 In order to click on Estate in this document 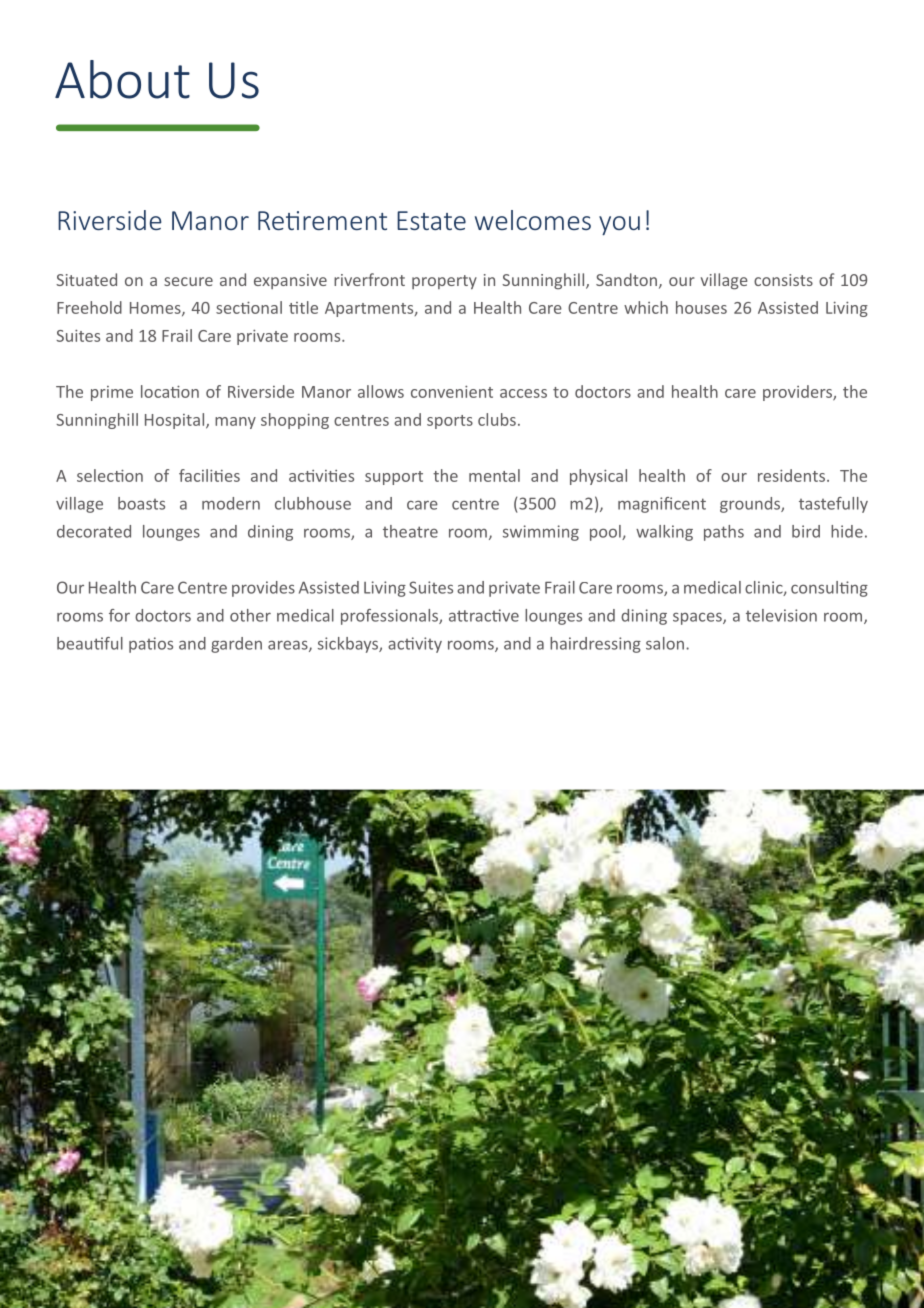, I will do `click(431, 220)`.
